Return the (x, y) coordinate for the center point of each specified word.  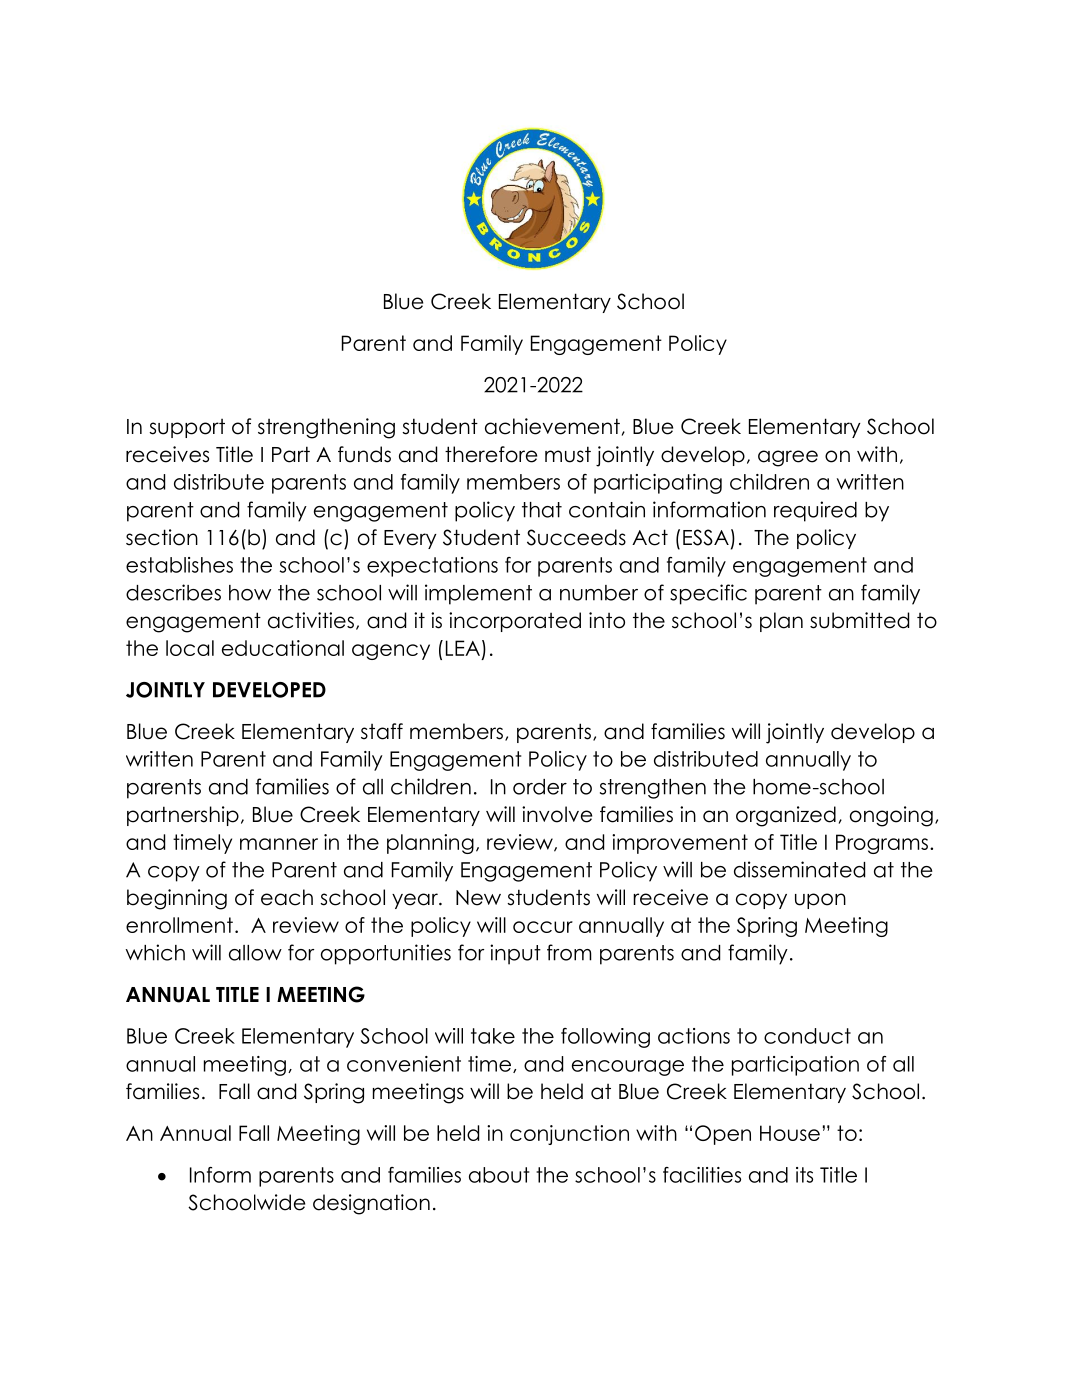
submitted (859, 620)
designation (371, 1204)
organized (786, 816)
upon (820, 901)
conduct (807, 1036)
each (287, 897)
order (540, 787)
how (250, 593)
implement (478, 594)
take (493, 1036)
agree (788, 458)
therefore (491, 454)
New (478, 898)
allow (255, 953)
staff (382, 731)
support (187, 428)
